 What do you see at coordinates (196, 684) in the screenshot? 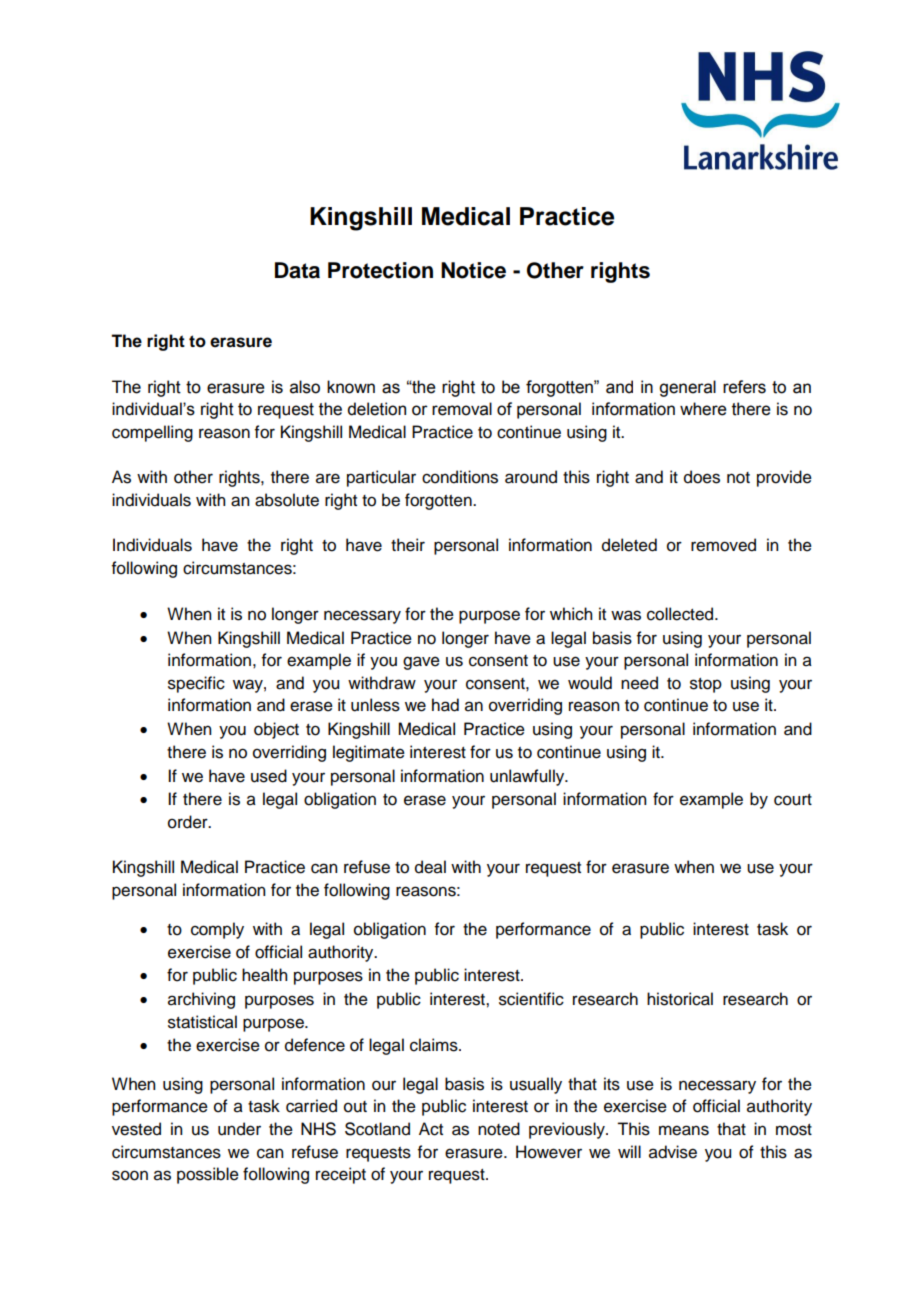
I see `specific` at bounding box center [196, 684].
